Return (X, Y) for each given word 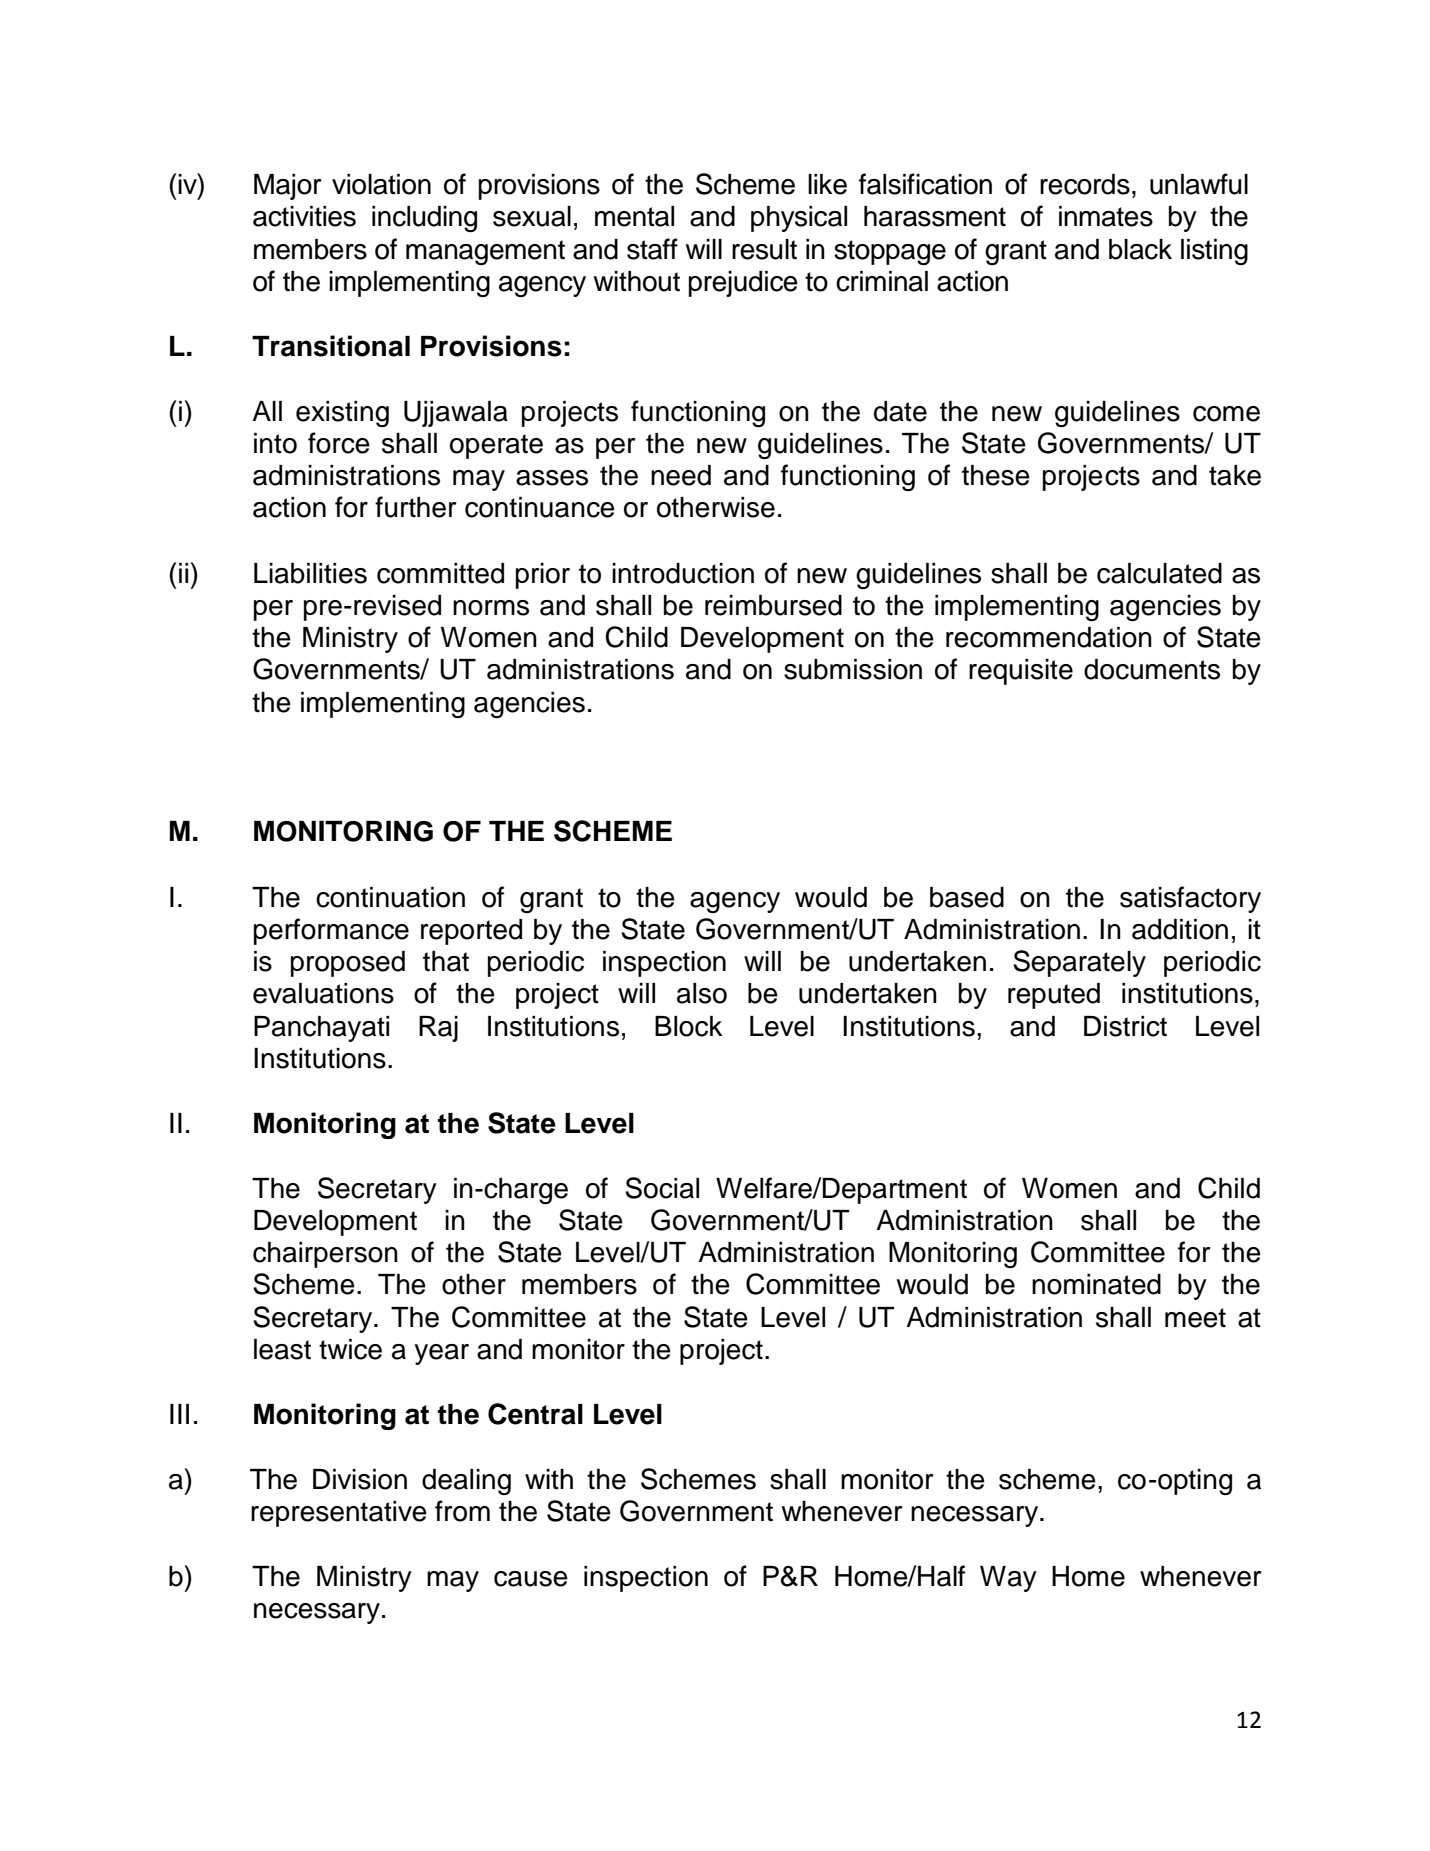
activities (304, 216)
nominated (1096, 1284)
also (702, 993)
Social (662, 1188)
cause (531, 1579)
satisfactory (1190, 899)
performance (331, 931)
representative (339, 1514)
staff (652, 249)
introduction (683, 573)
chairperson (325, 1255)
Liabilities (310, 573)
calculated (1159, 573)
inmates (1106, 216)
